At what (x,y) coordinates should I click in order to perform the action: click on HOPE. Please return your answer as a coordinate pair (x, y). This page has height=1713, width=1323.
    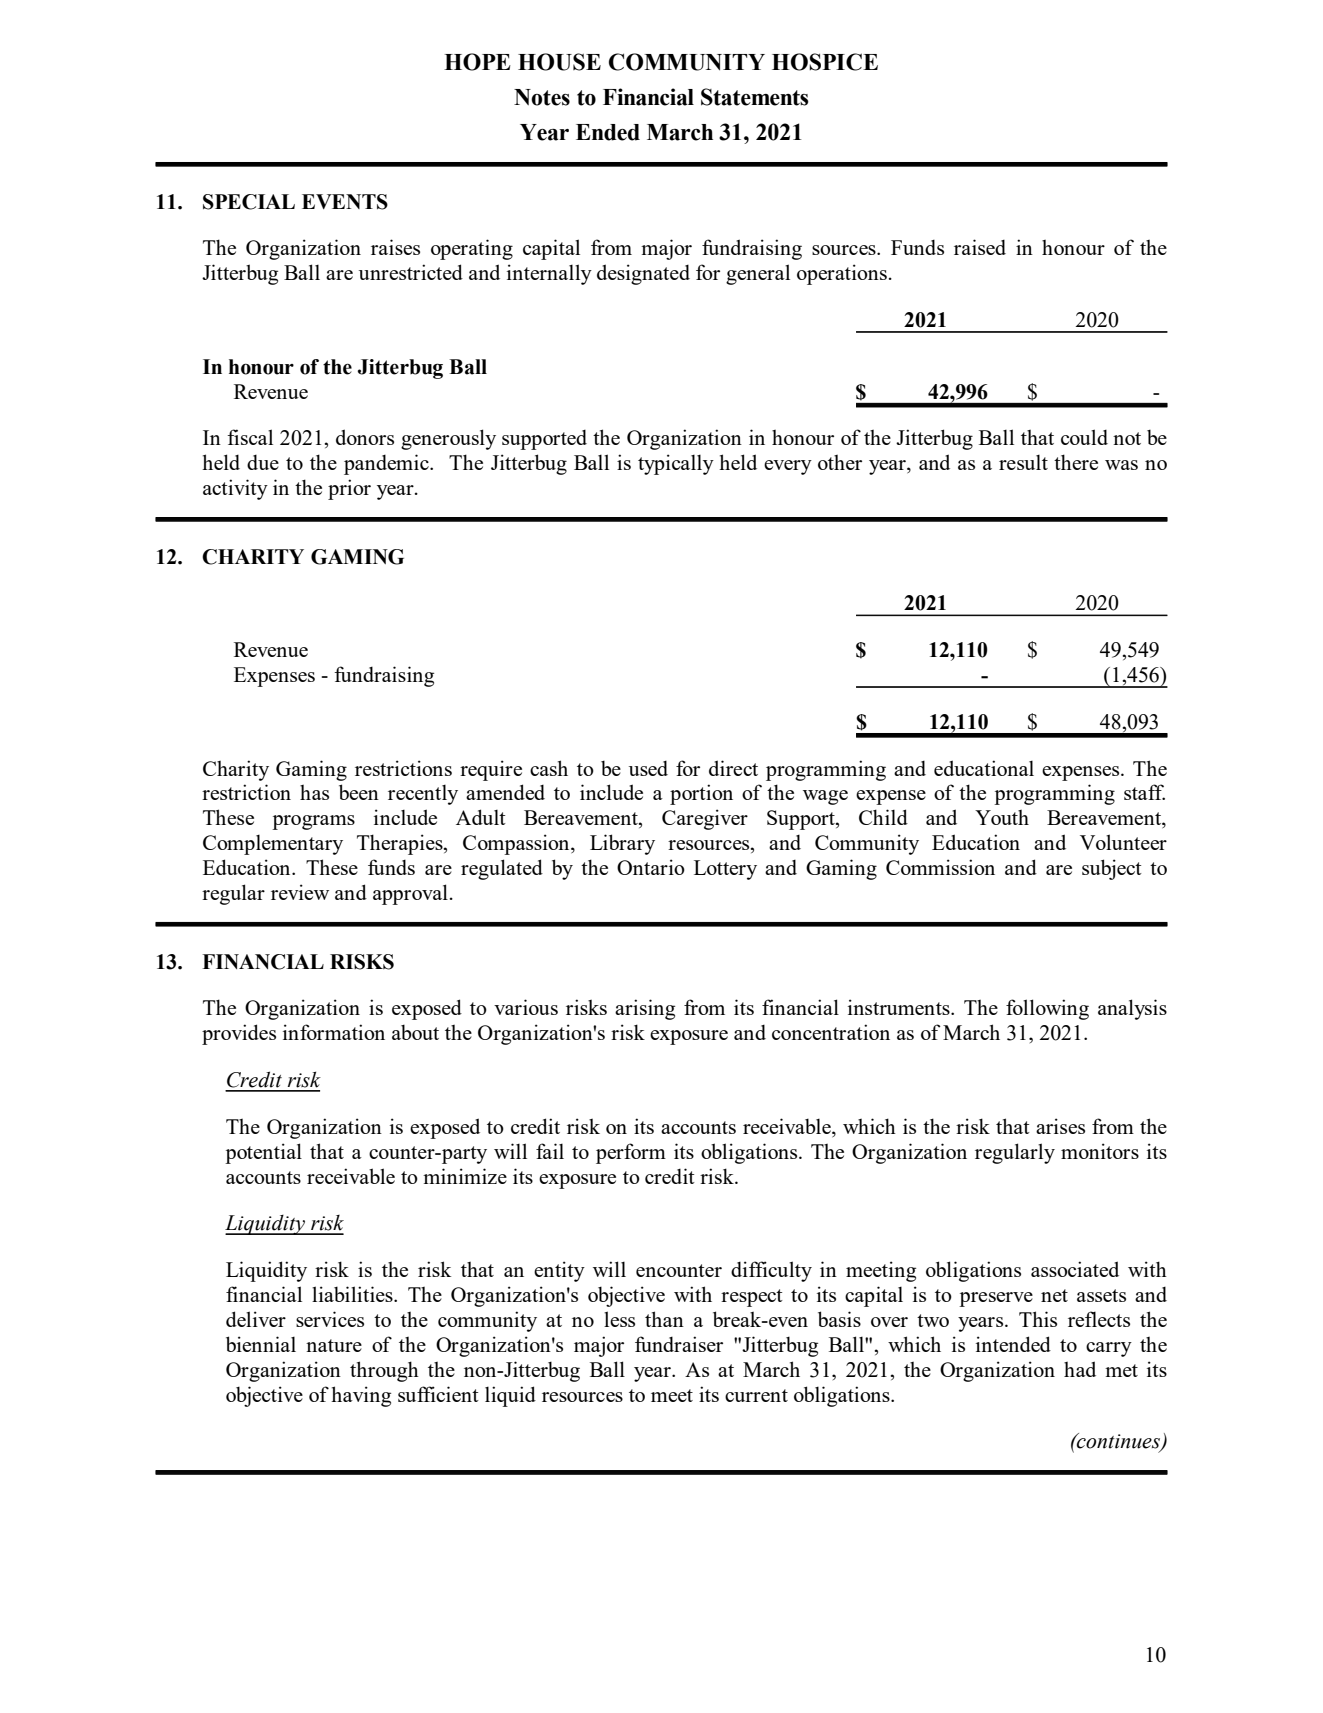
    Looking at the image, I should click on (477, 62).
